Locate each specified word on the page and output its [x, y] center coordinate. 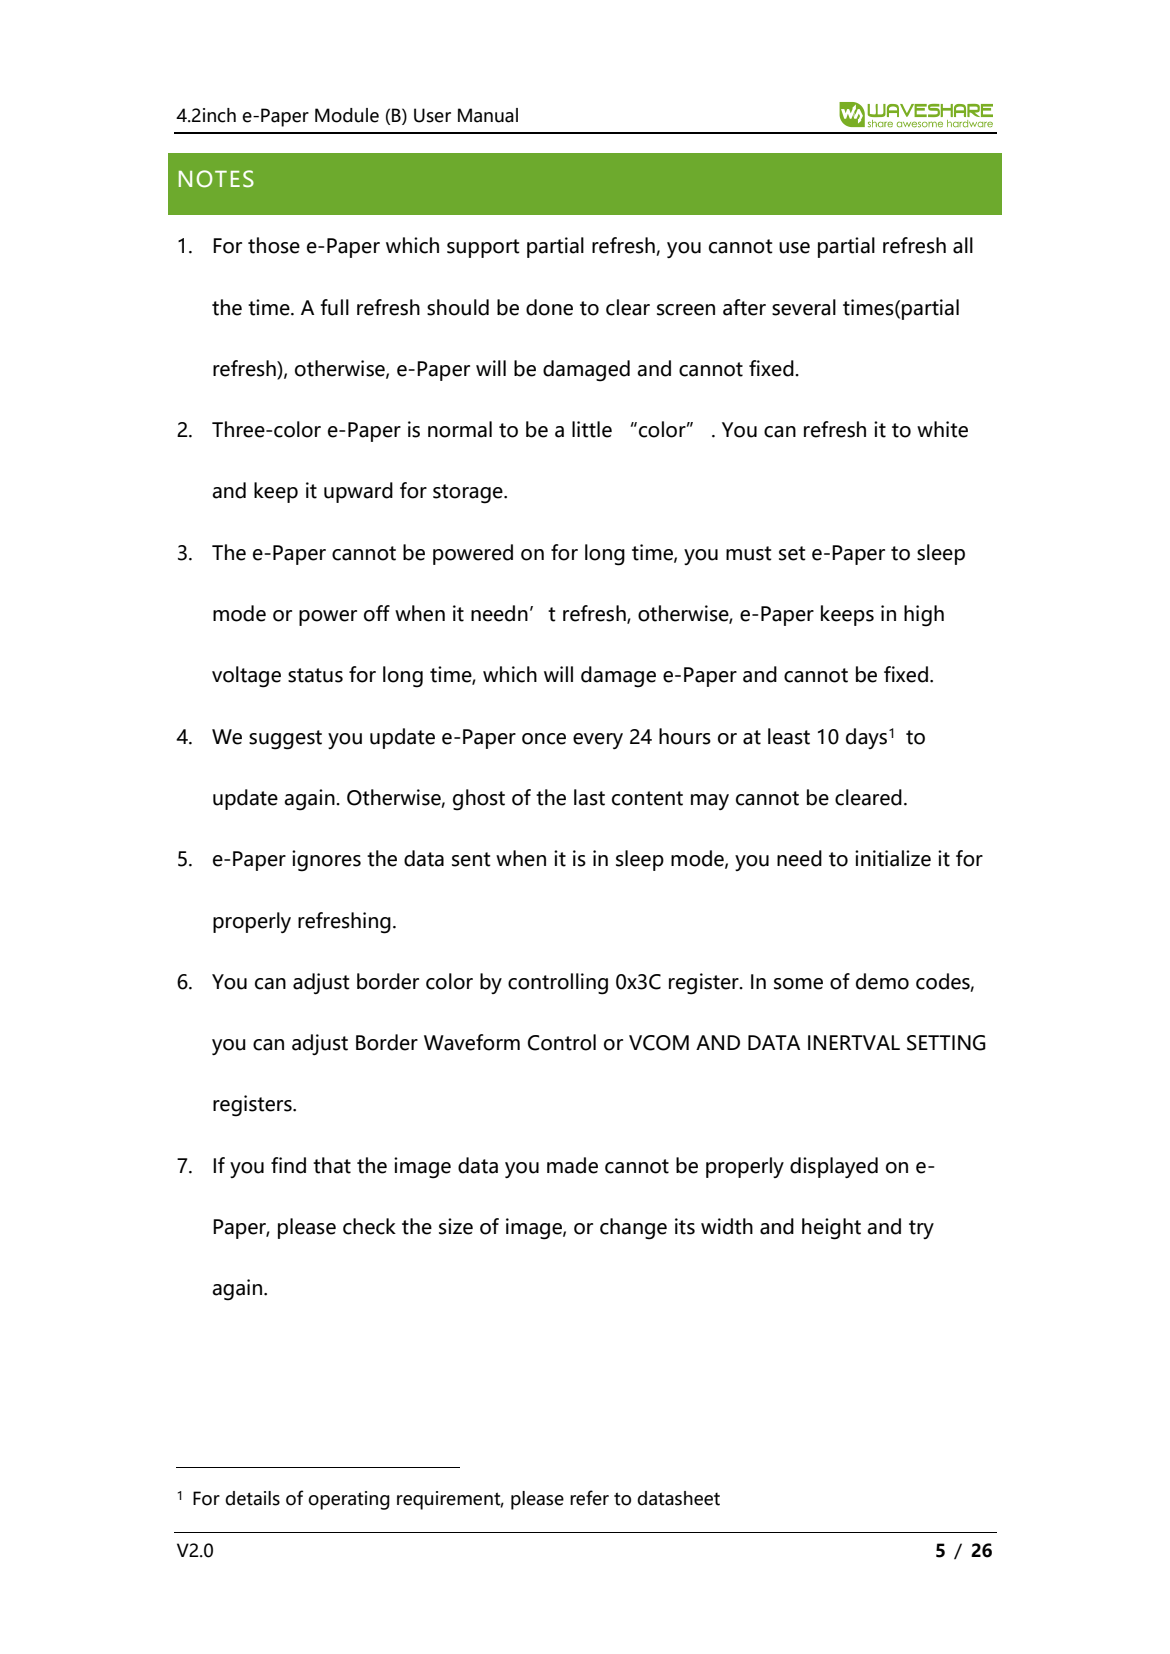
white [942, 429]
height [831, 1229]
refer [589, 1498]
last [589, 797]
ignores [326, 861]
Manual [488, 115]
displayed [834, 1167]
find [288, 1165]
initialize [893, 858]
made [572, 1165]
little [592, 429]
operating [349, 1500]
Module [347, 115]
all [963, 245]
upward [358, 492]
